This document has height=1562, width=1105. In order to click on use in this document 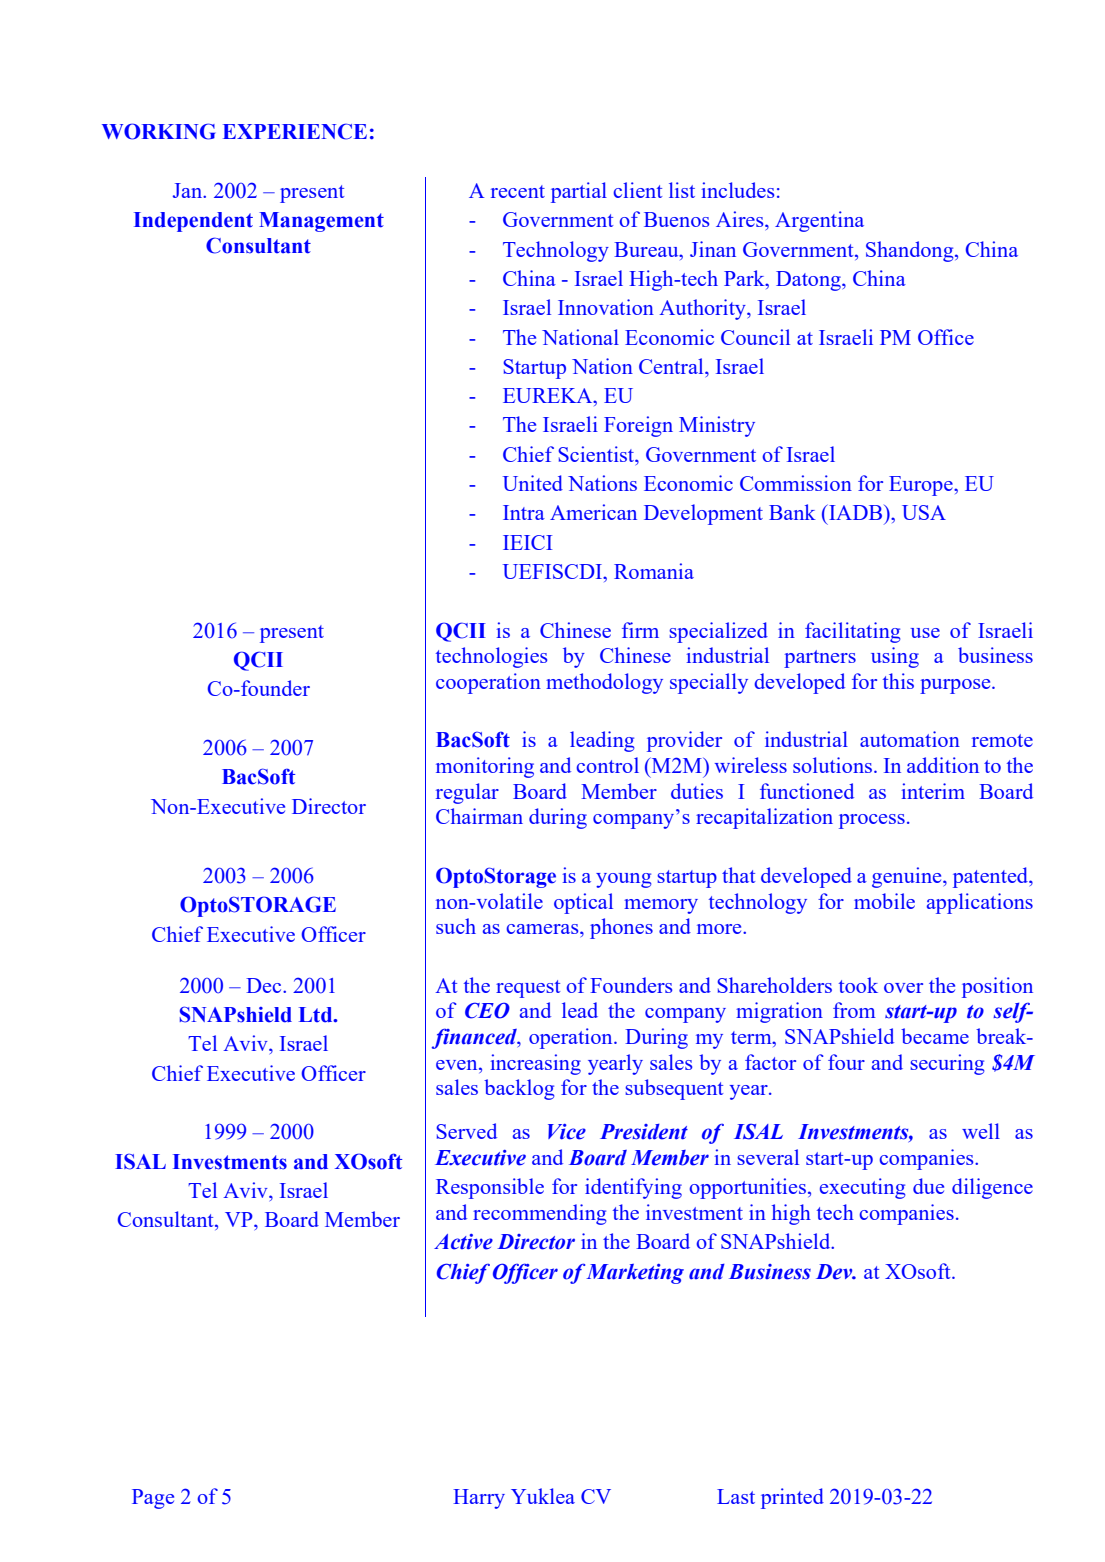, I will do `click(925, 633)`.
